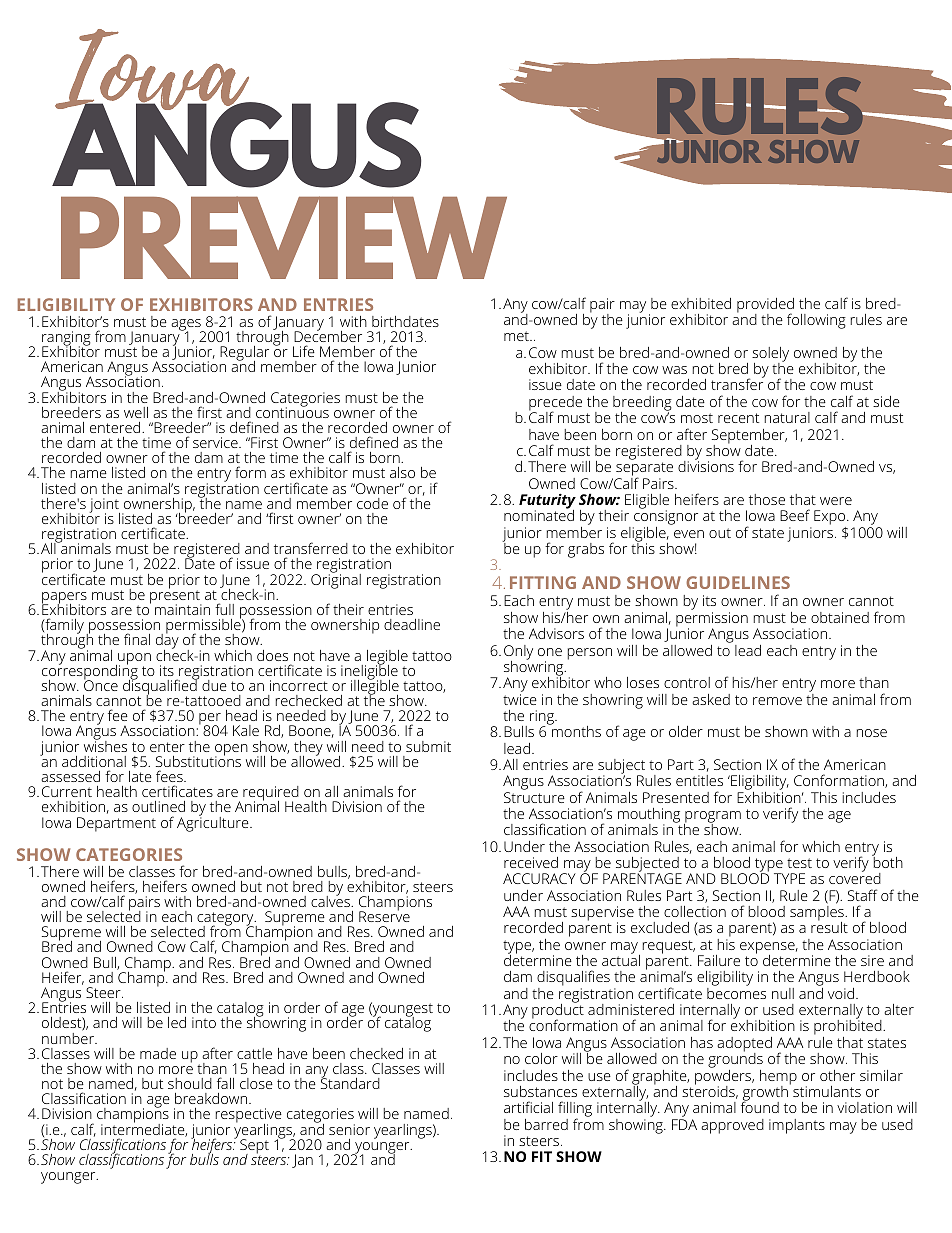 The height and width of the document is (1233, 952). Describe the element at coordinates (187, 326) in the document. I see `ages` at that location.
